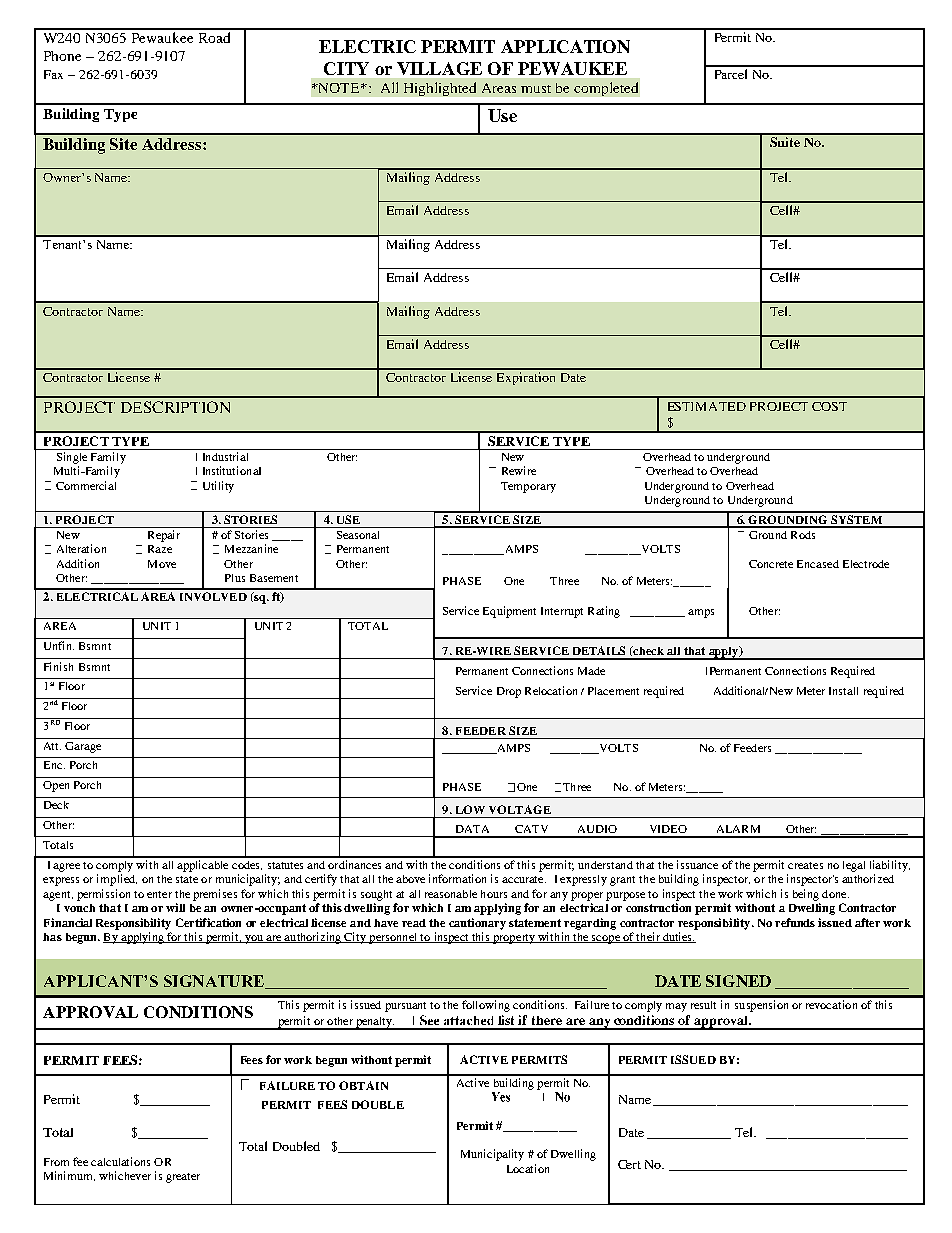 The height and width of the image is (1233, 952). I want to click on Highlighted, so click(440, 89).
